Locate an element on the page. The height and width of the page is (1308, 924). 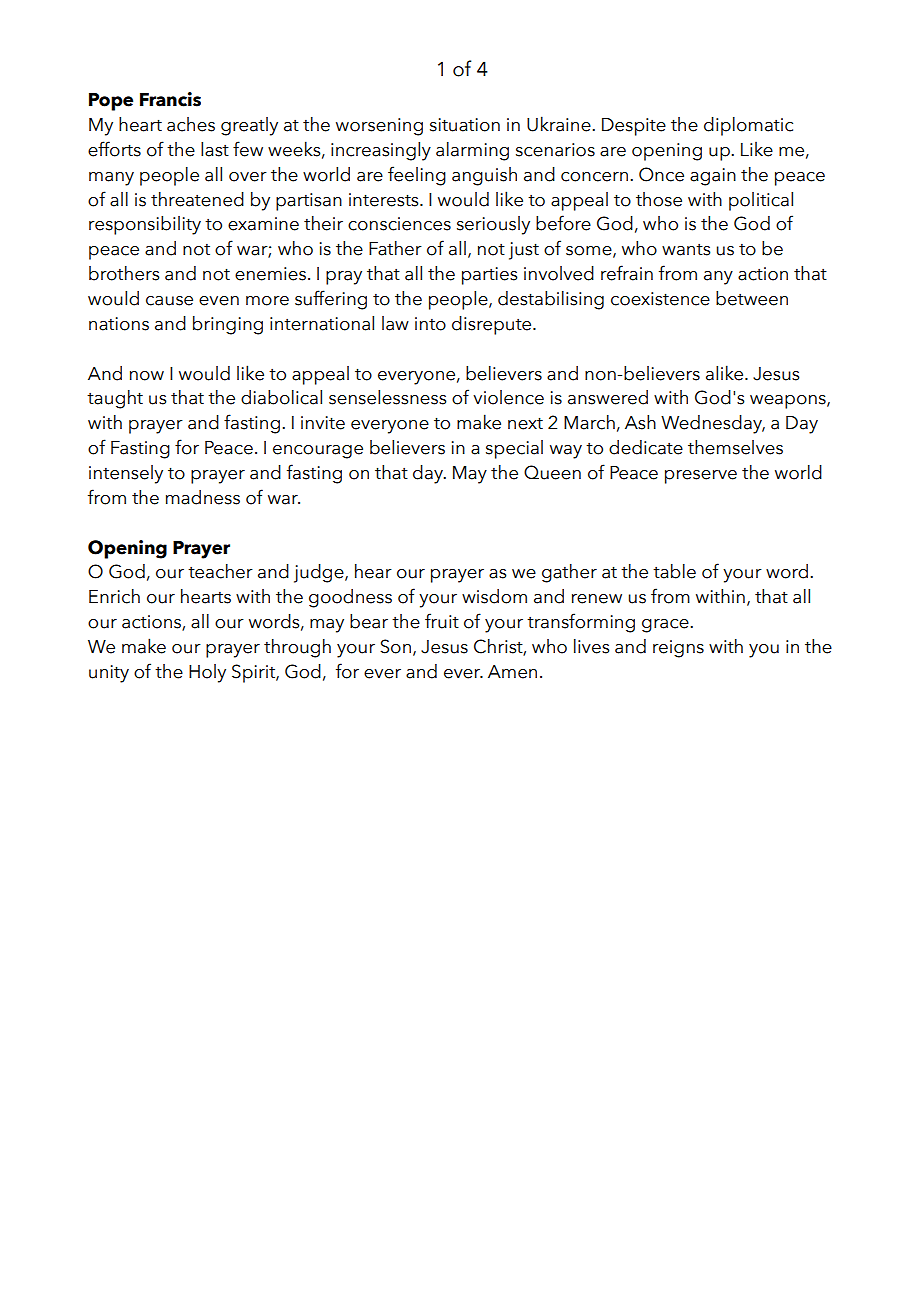
Despite is located at coordinates (634, 127).
